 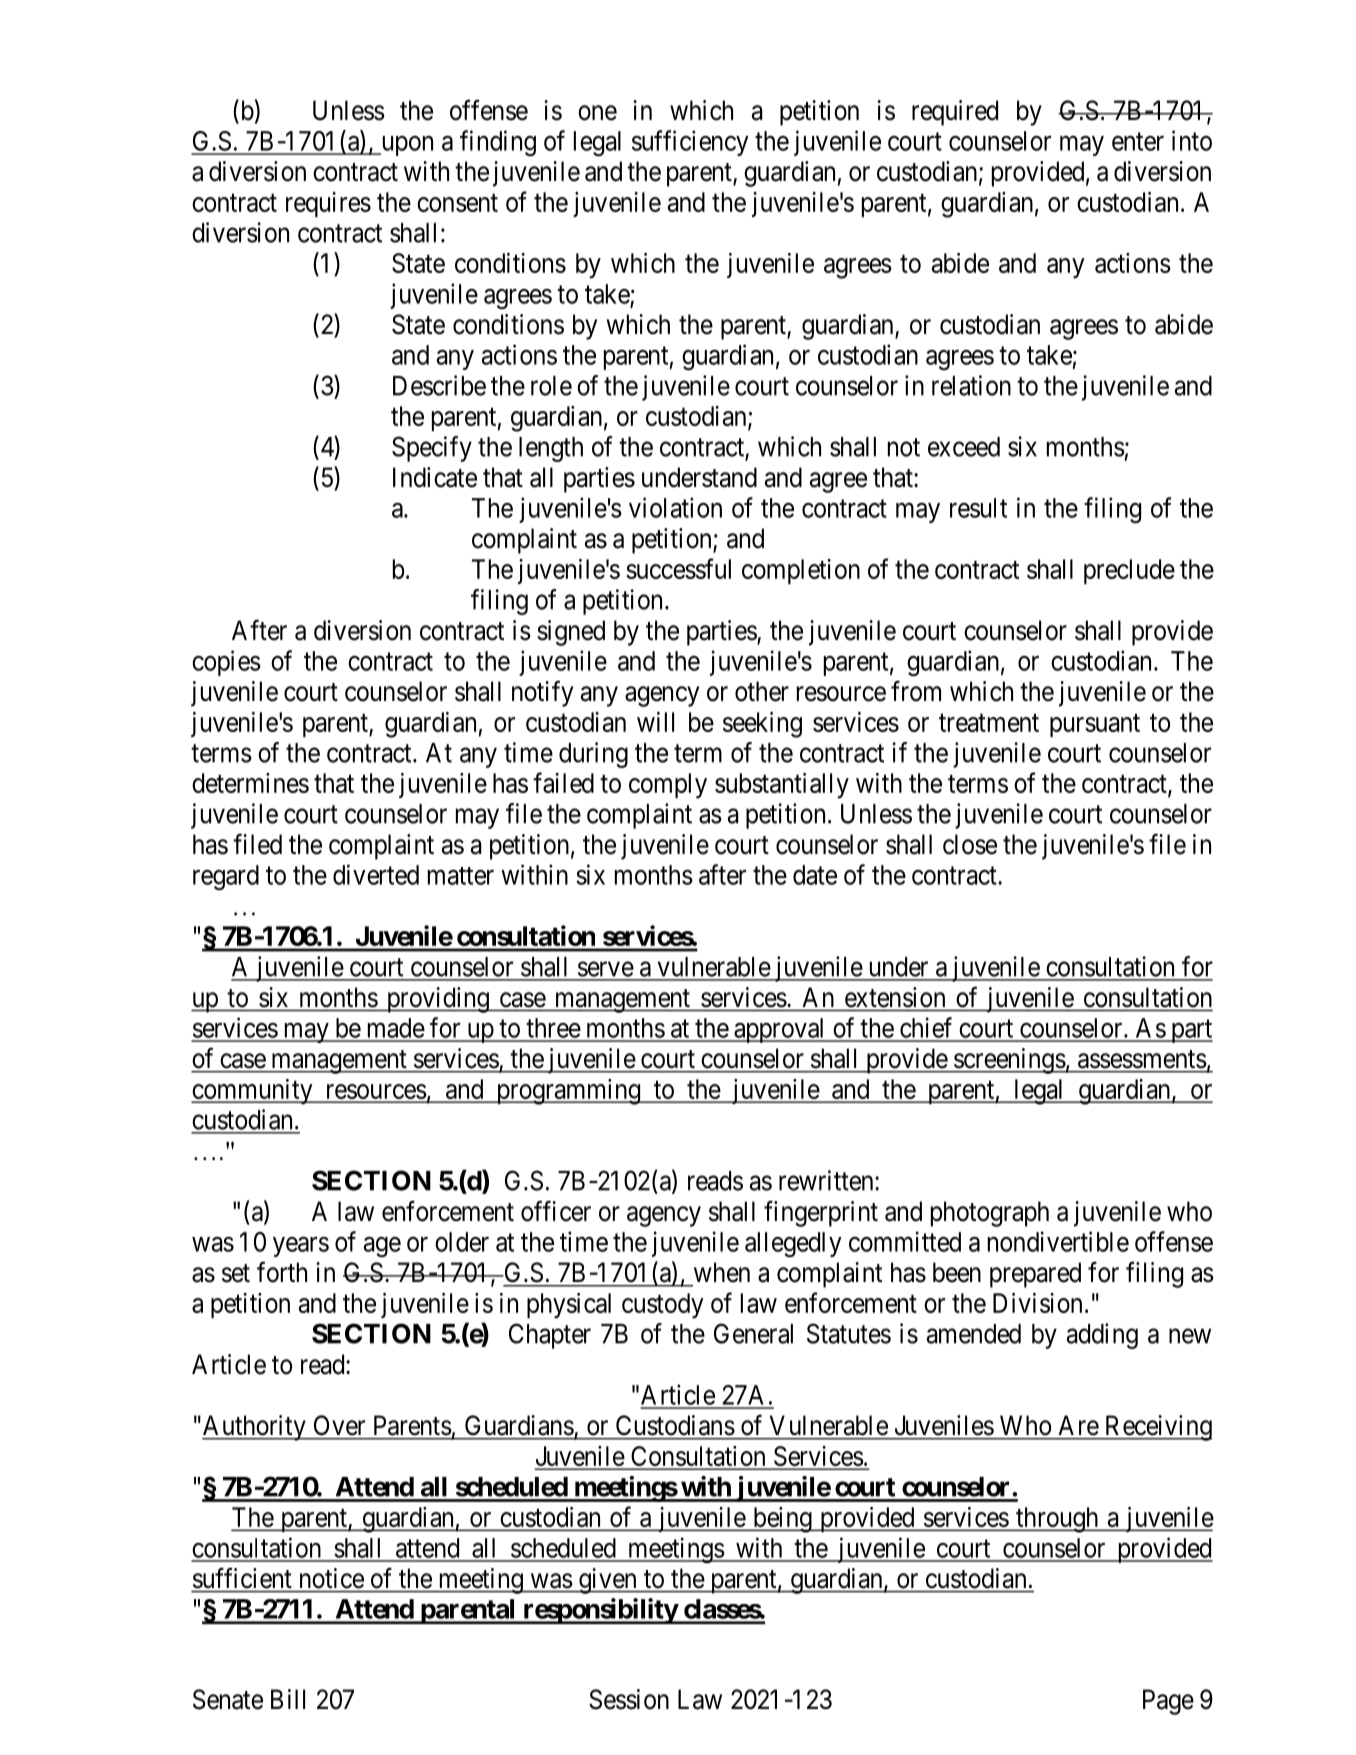 What do you see at coordinates (1095, 725) in the screenshot?
I see `pursuant` at bounding box center [1095, 725].
